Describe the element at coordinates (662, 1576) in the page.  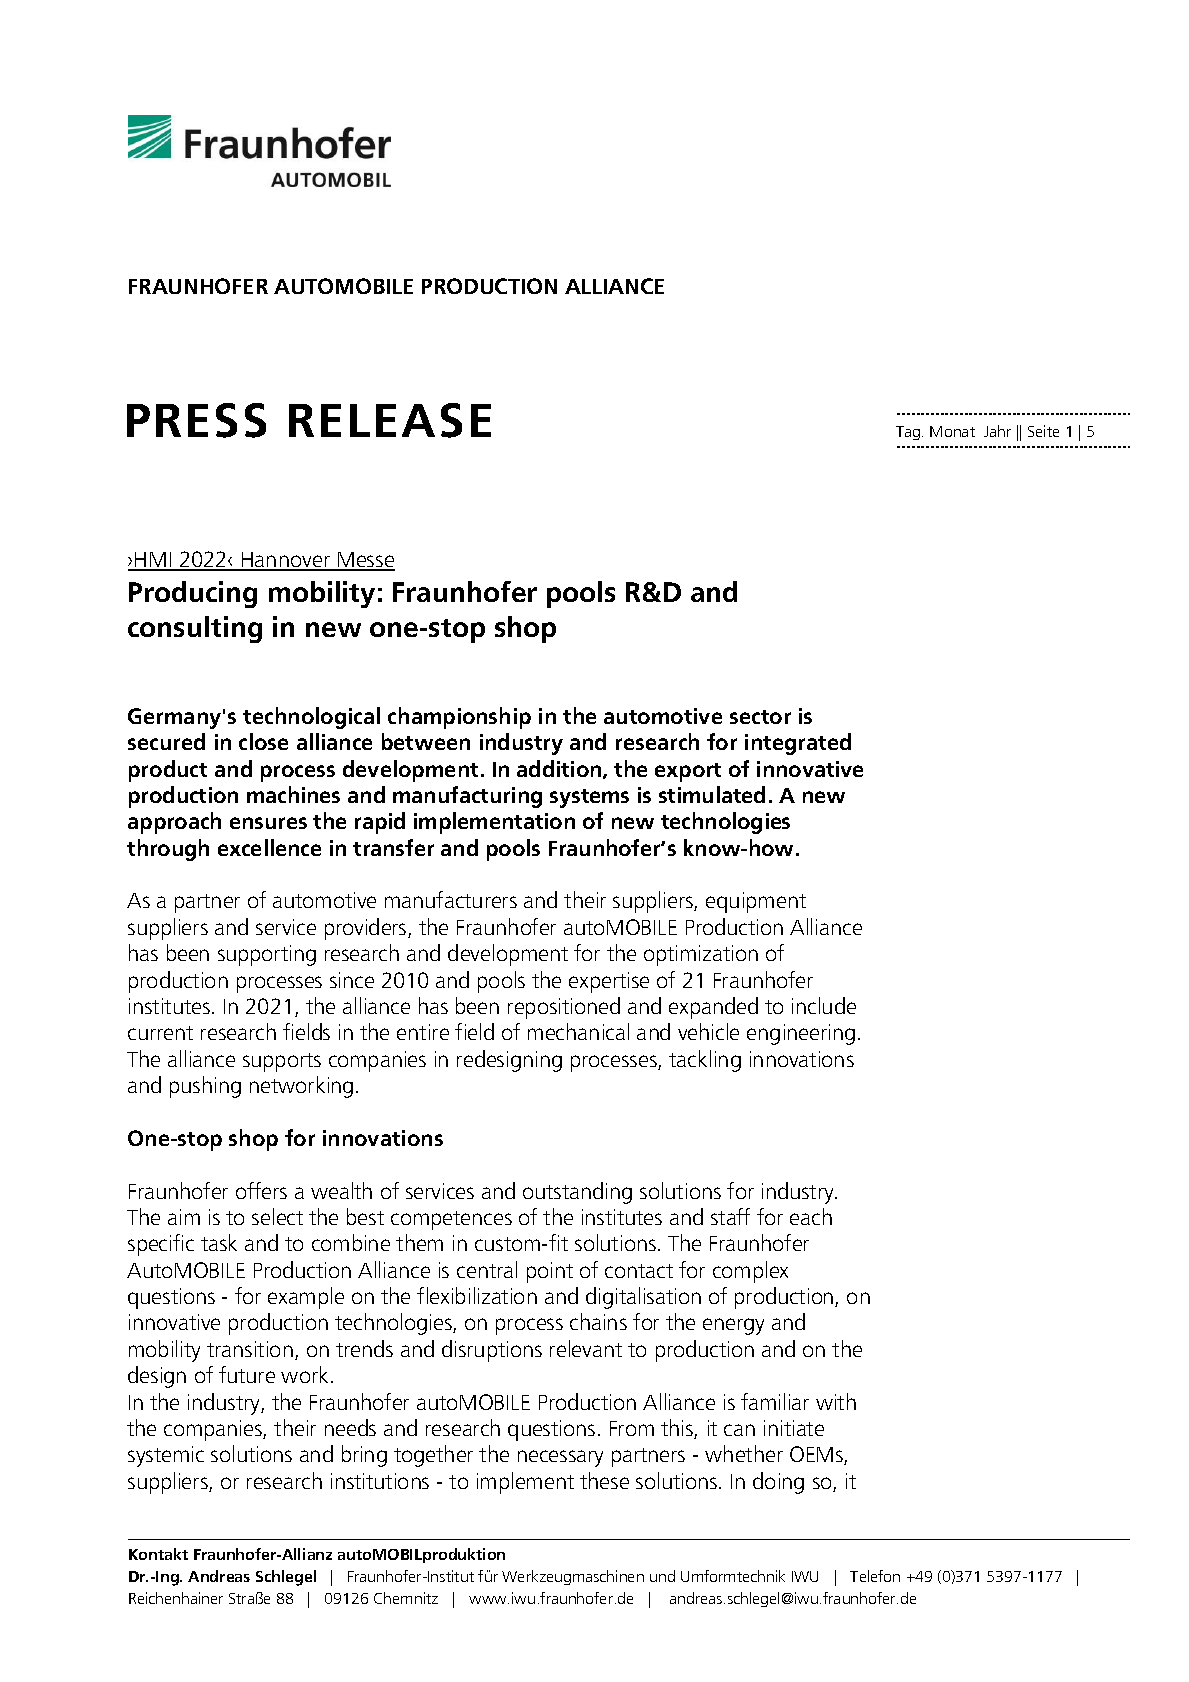
I see `und` at that location.
